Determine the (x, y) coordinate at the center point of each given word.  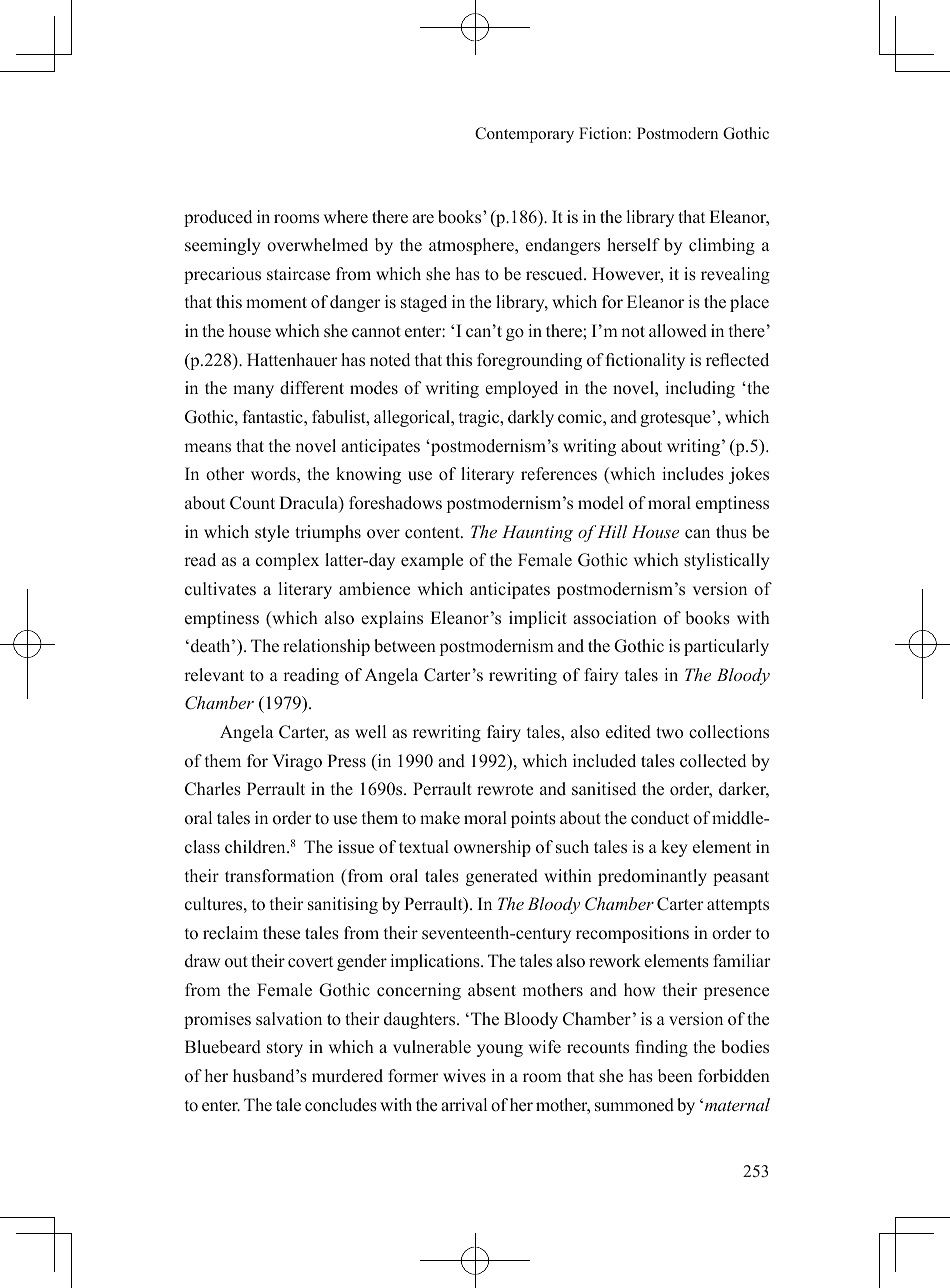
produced (218, 218)
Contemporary (524, 135)
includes (693, 474)
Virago (297, 762)
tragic (480, 418)
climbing (722, 246)
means (208, 448)
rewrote (505, 790)
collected (713, 761)
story (285, 1049)
